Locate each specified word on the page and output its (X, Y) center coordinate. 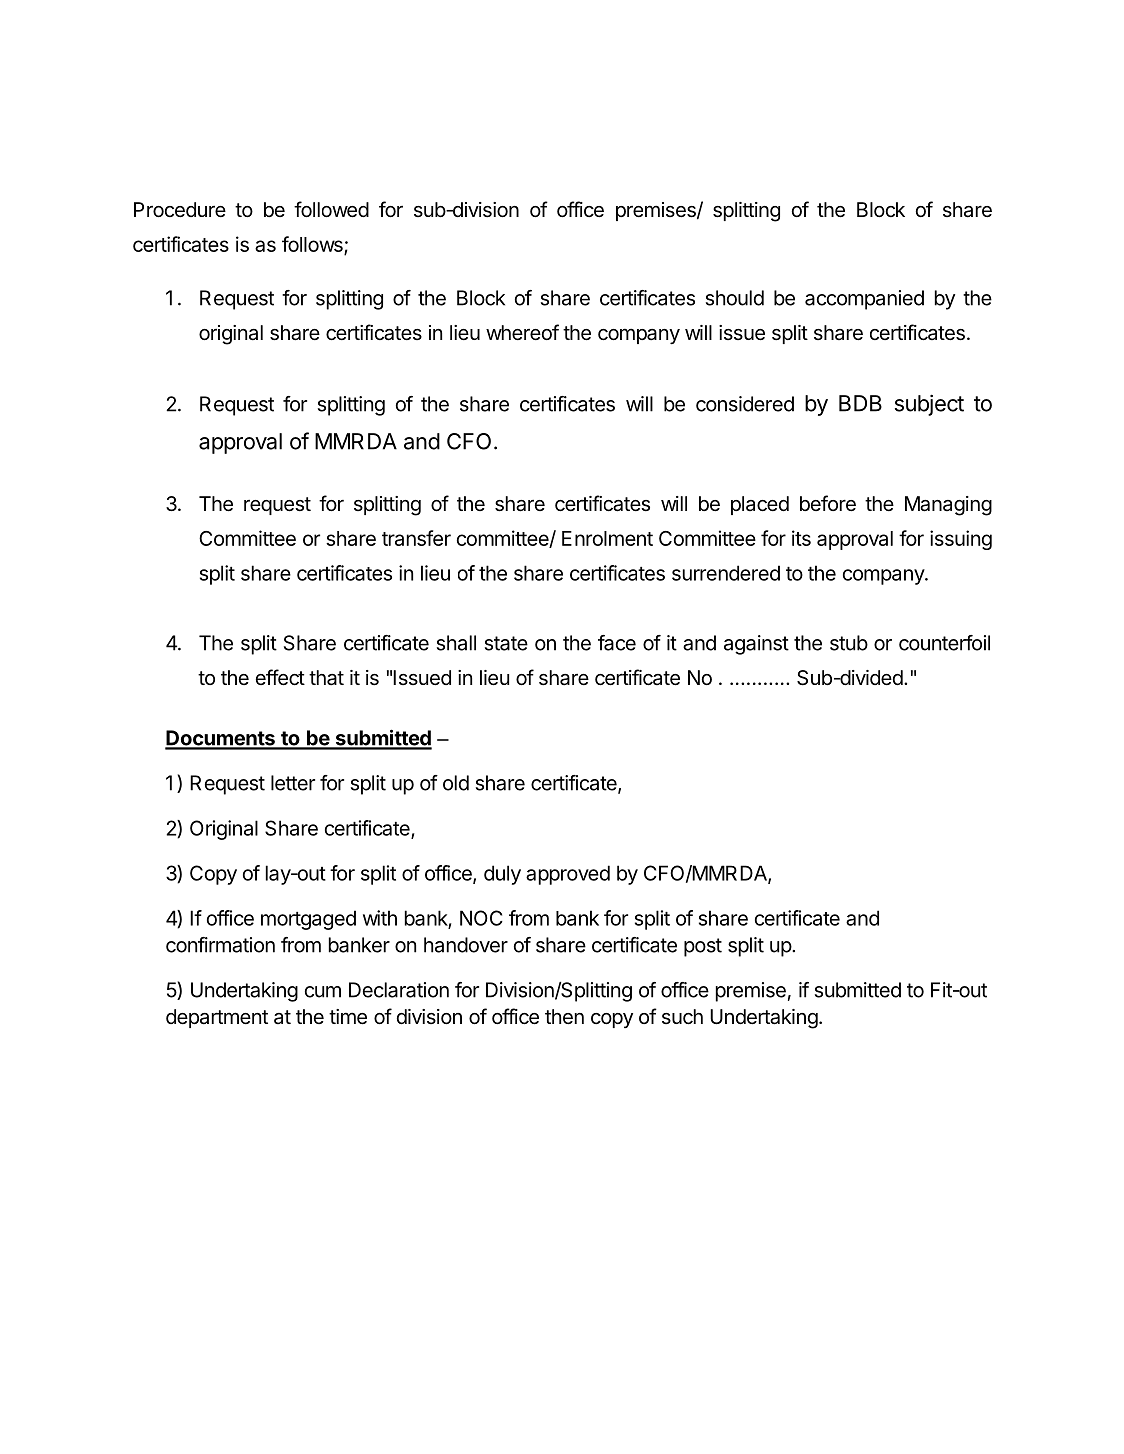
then (564, 1017)
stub (849, 643)
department (217, 1018)
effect (280, 677)
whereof (522, 332)
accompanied (864, 300)
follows (313, 245)
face (617, 643)
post (703, 947)
